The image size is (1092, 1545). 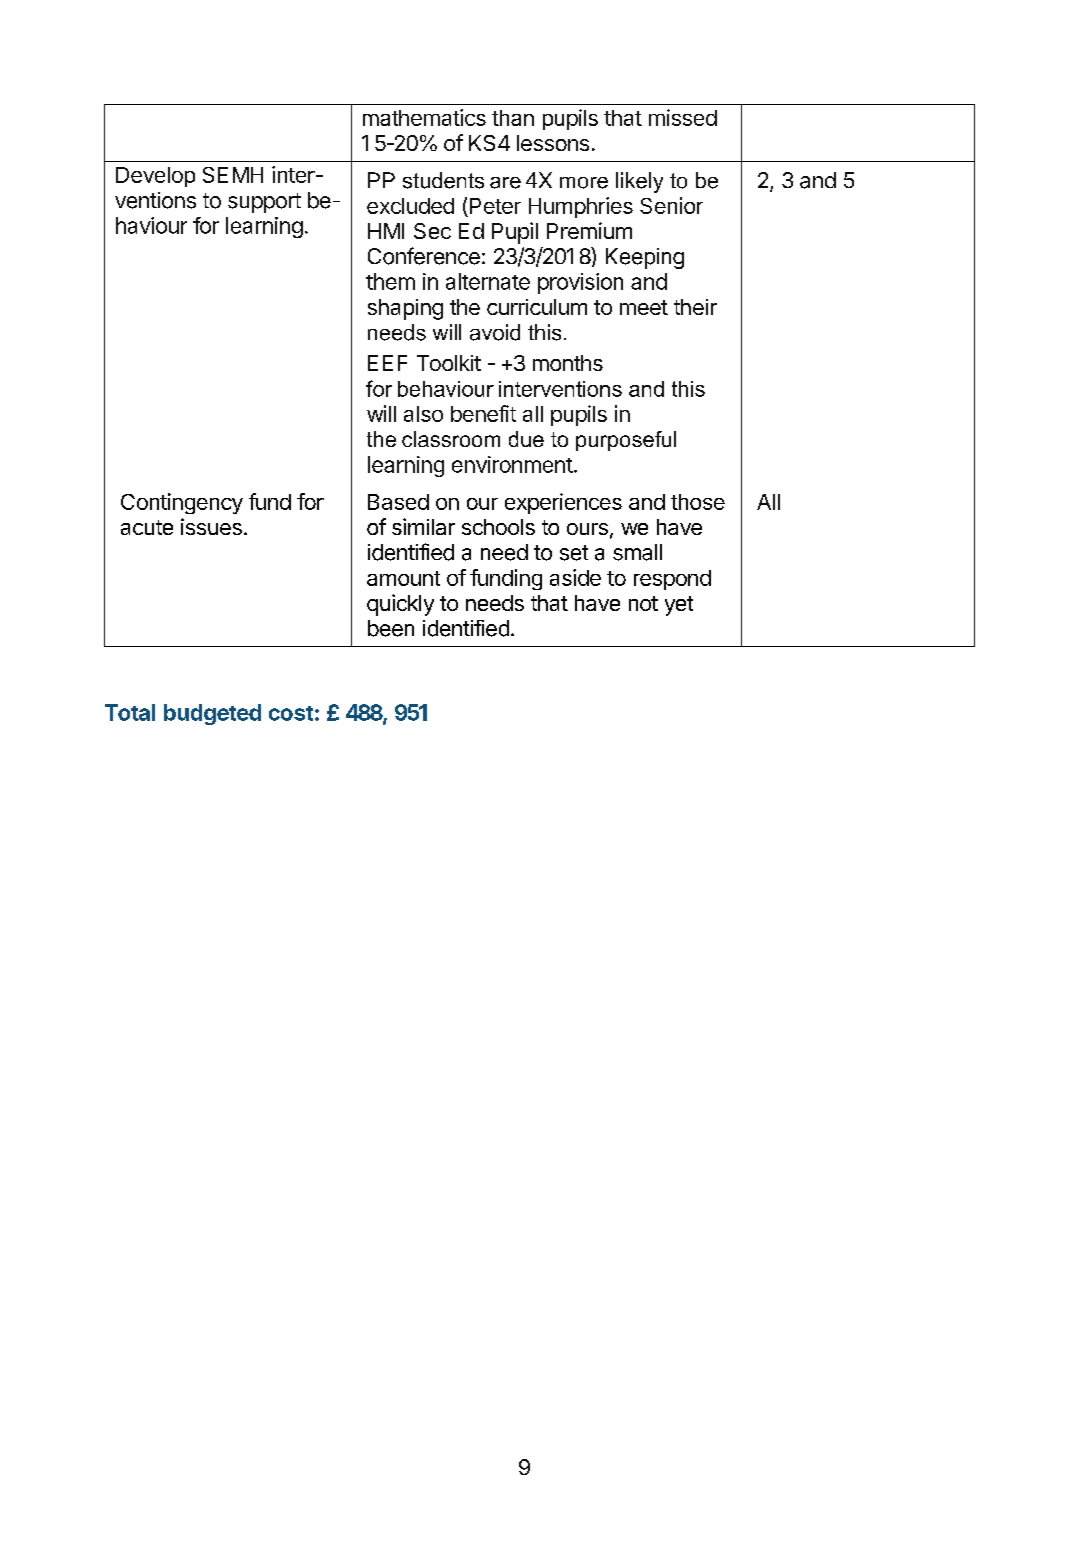 I want to click on amount, so click(x=403, y=578).
